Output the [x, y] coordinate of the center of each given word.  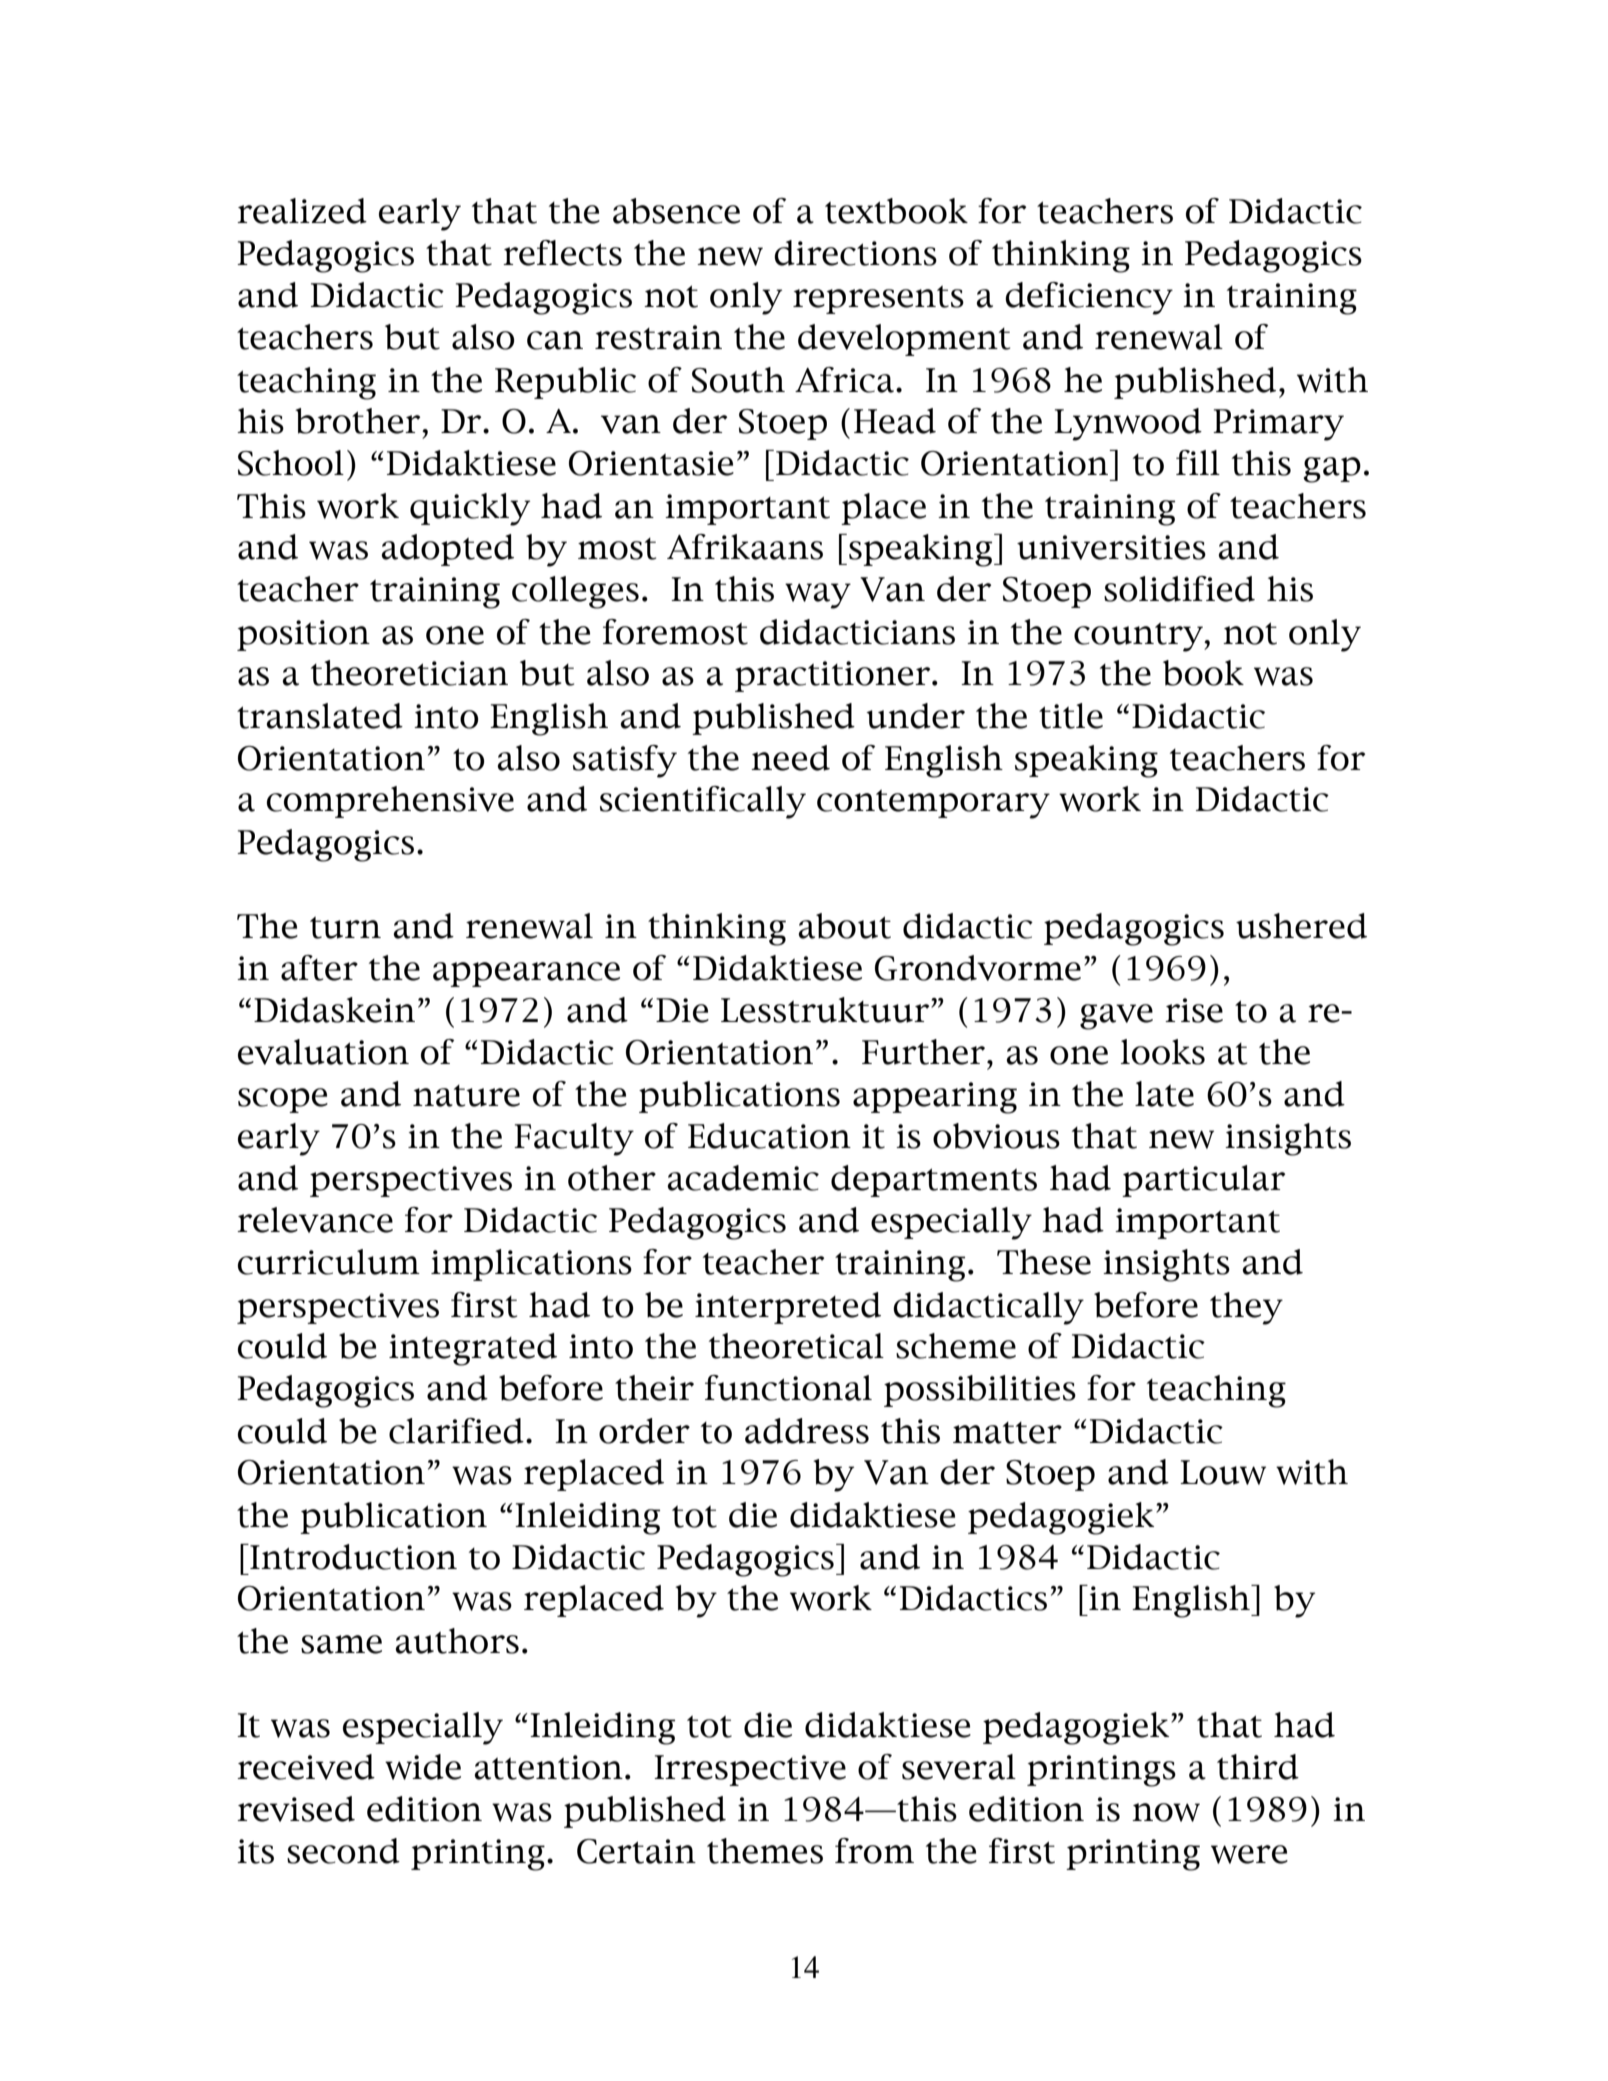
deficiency [1089, 298]
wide [423, 1767]
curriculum [329, 1262]
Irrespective [750, 1770]
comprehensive [390, 802]
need [790, 758]
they [1246, 1308]
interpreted [788, 1308]
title [1071, 716]
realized [302, 211]
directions [855, 253]
